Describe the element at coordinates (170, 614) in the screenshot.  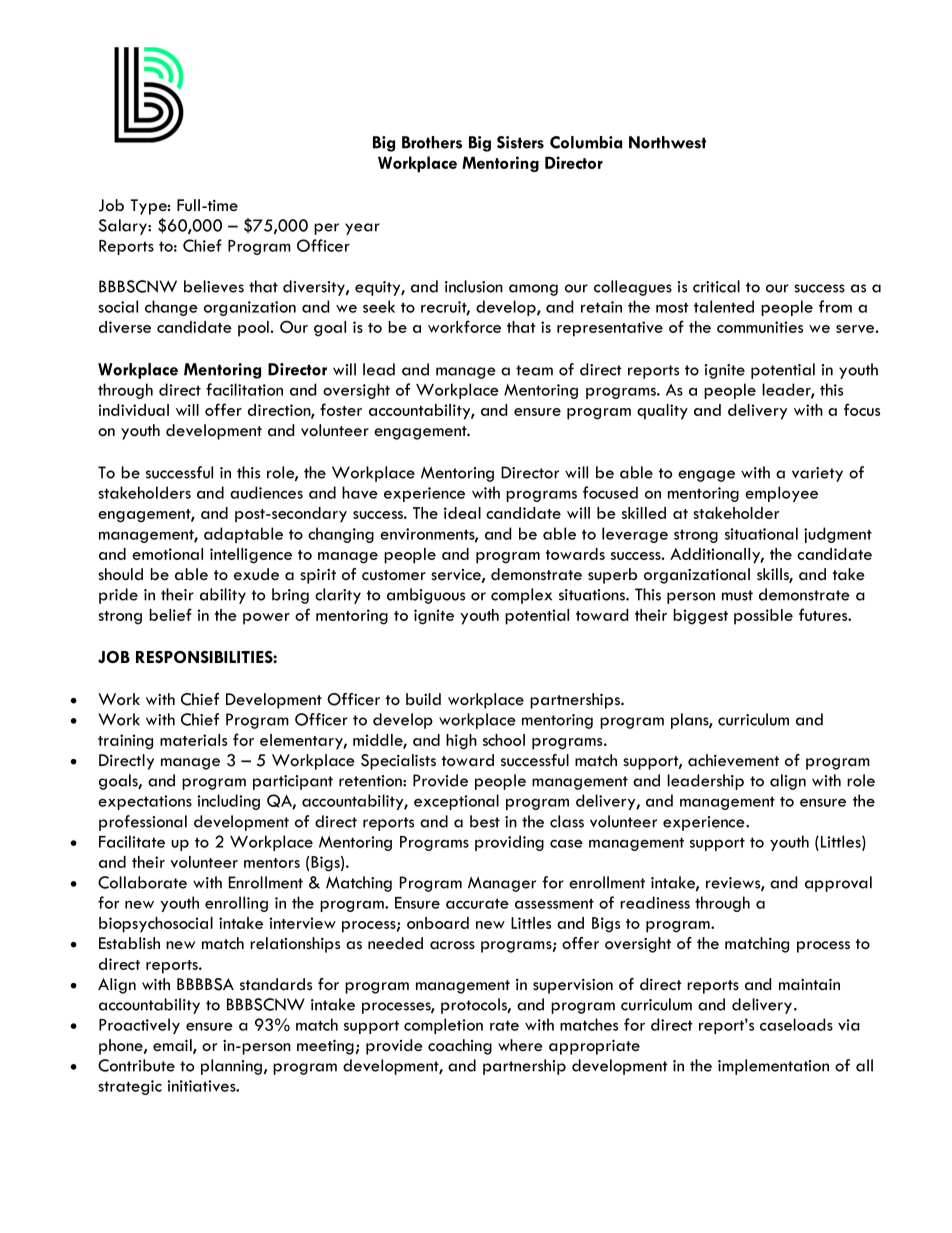
I see `belief` at that location.
